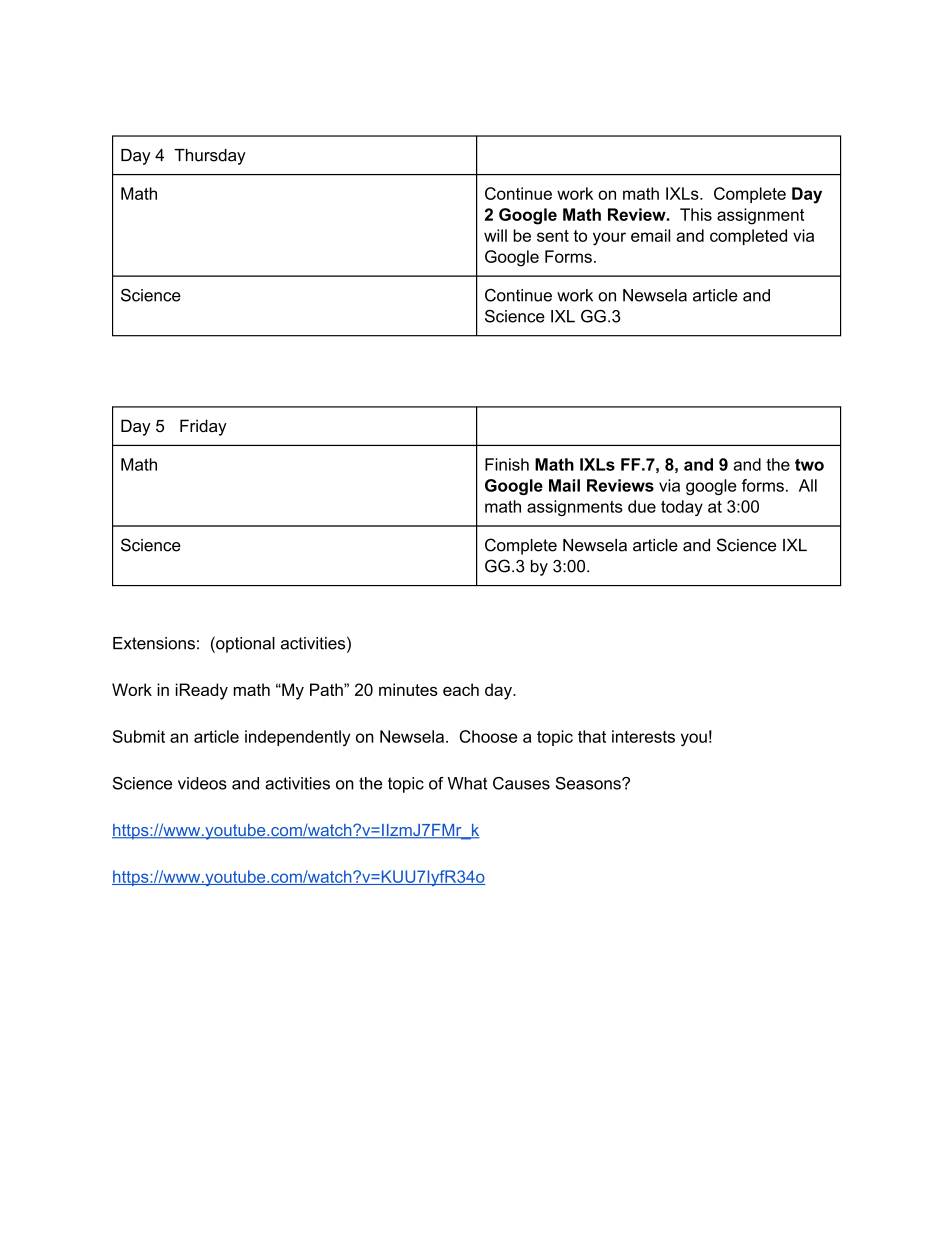  Describe the element at coordinates (210, 157) in the screenshot. I see `Thursday` at that location.
